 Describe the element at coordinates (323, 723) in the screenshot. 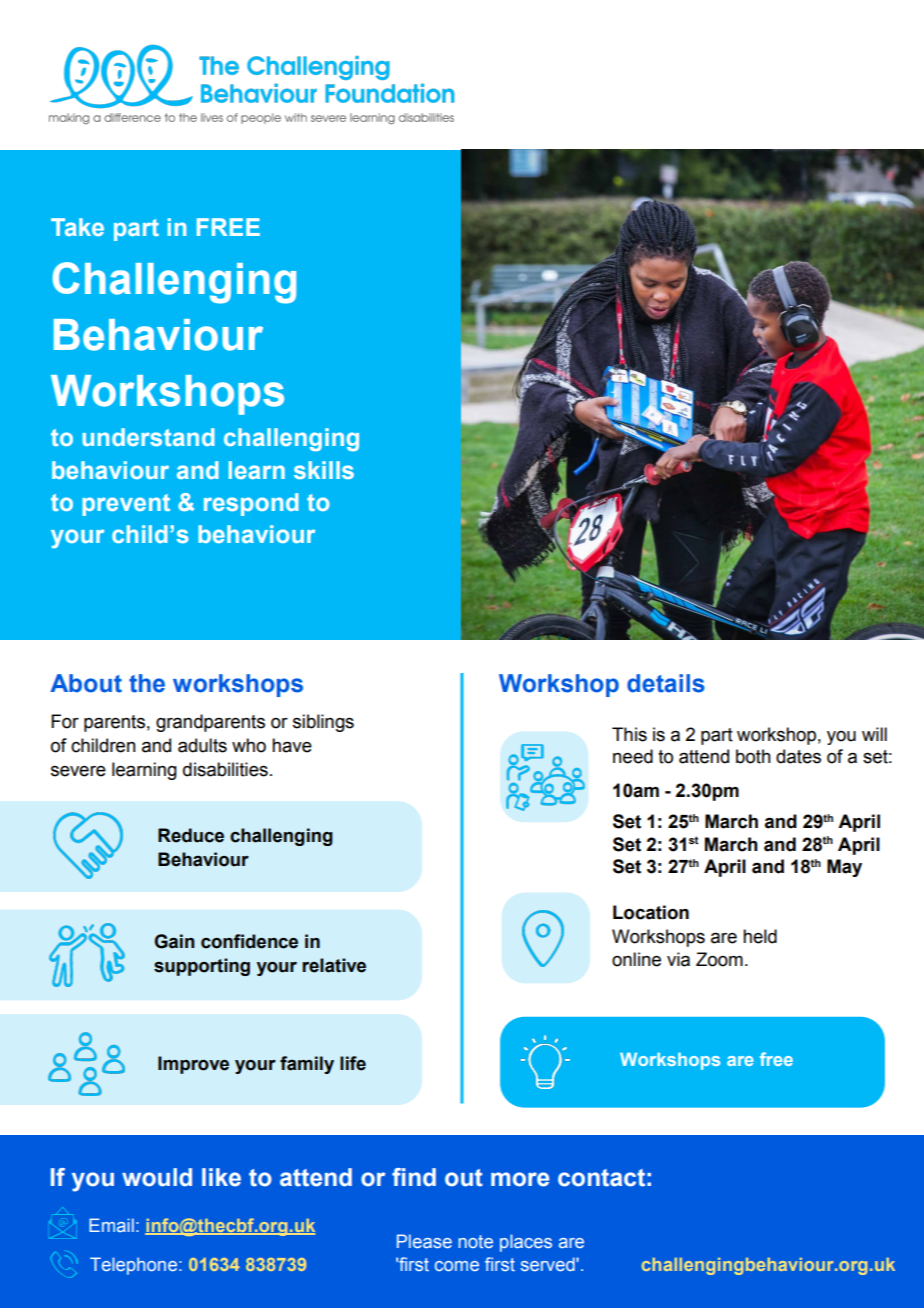

I see `siblings` at that location.
